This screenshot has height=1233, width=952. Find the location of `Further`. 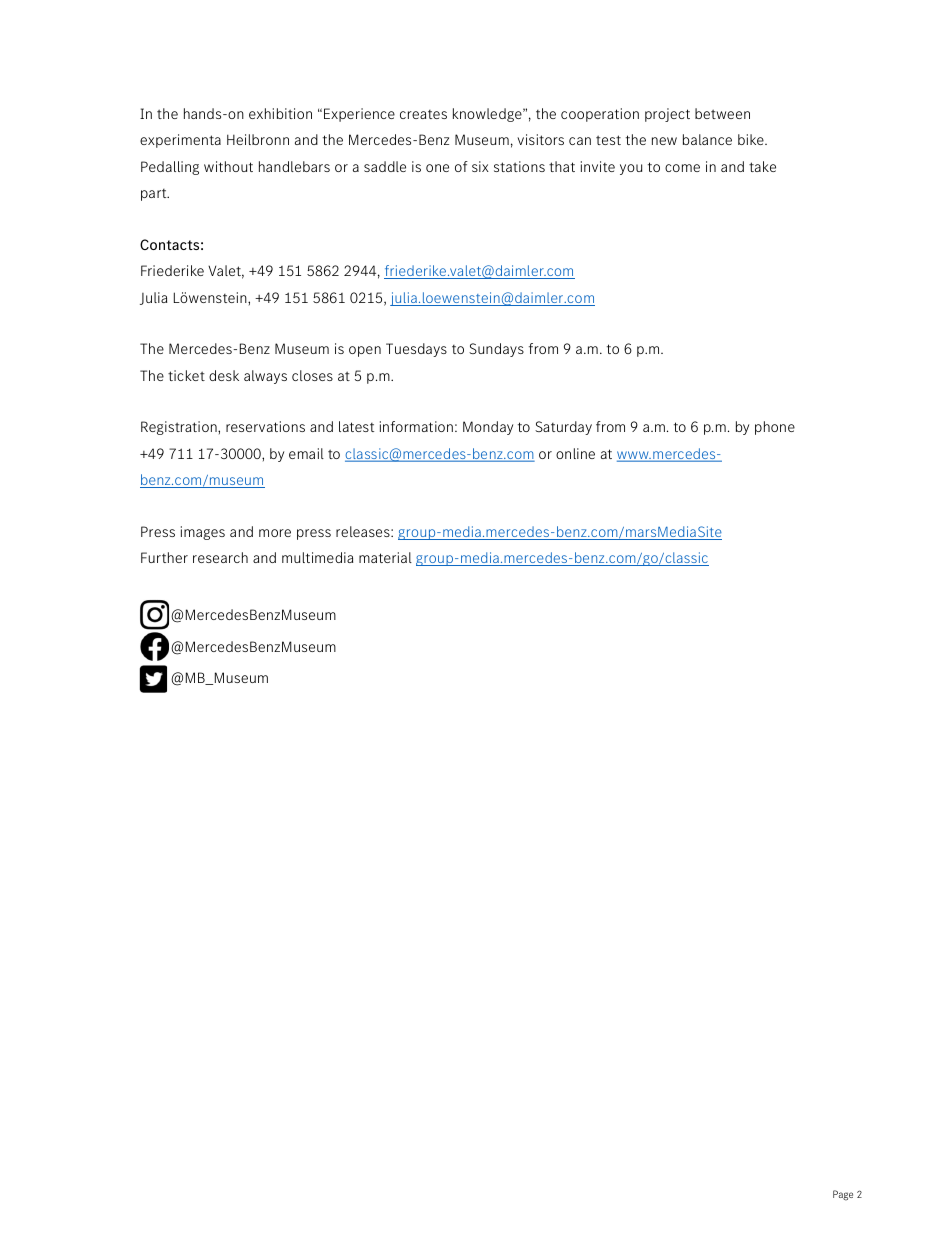

Further is located at coordinates (164, 557).
